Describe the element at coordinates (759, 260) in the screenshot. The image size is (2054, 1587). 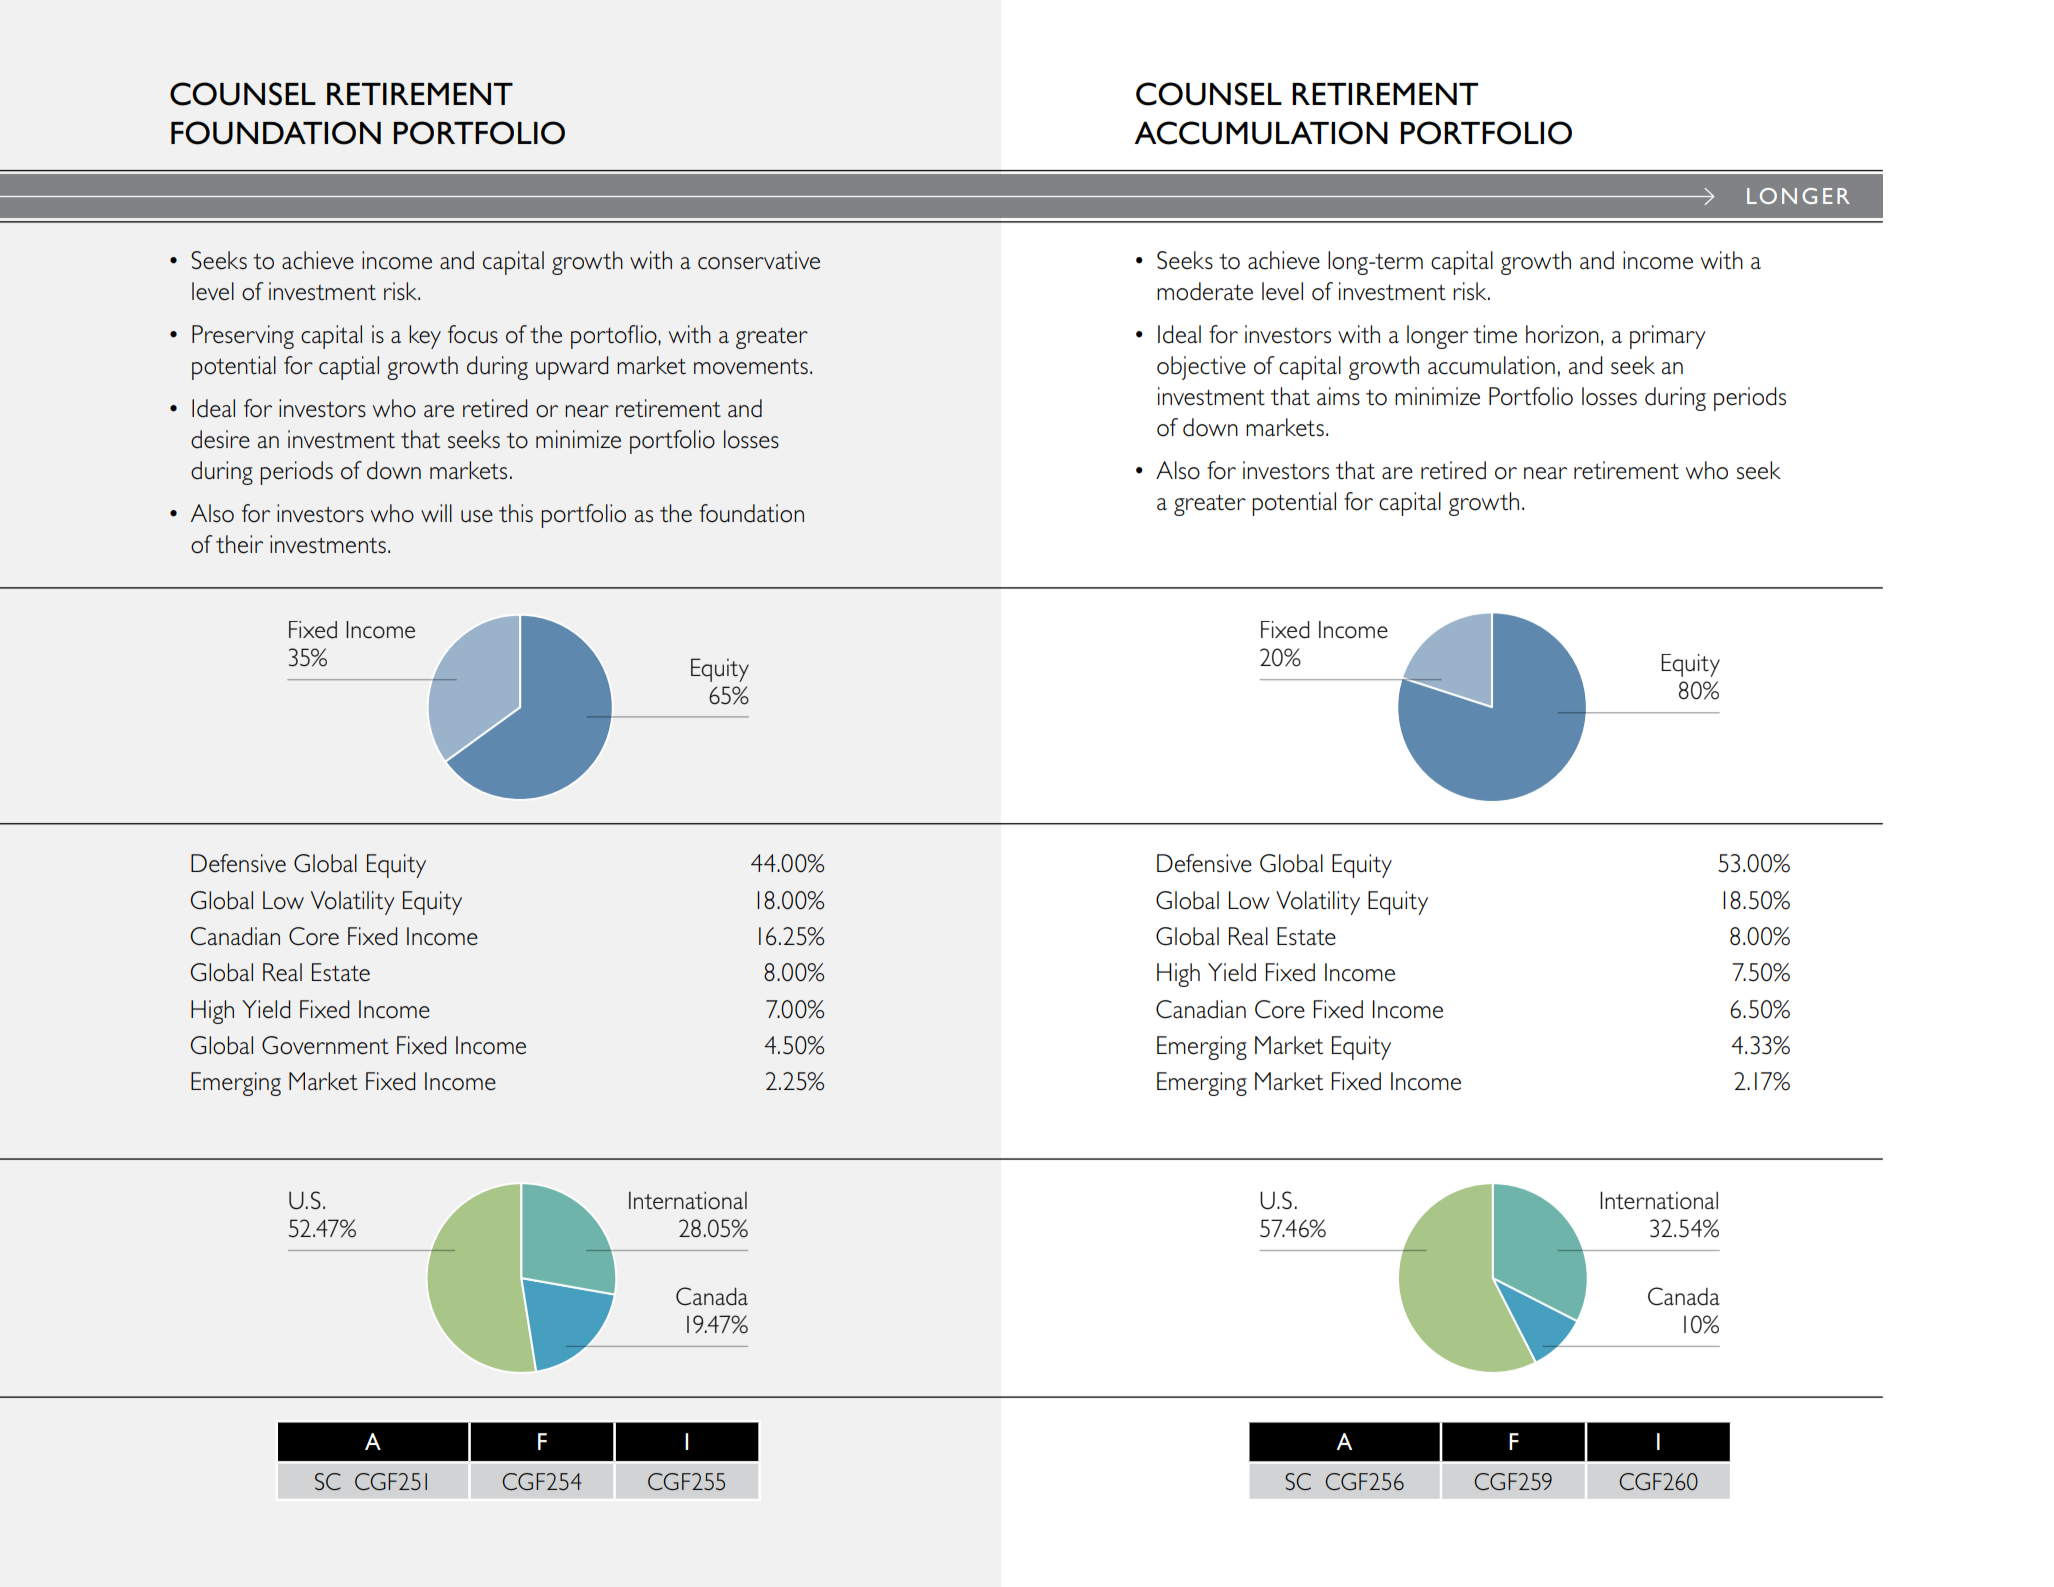
I see `conservative` at that location.
